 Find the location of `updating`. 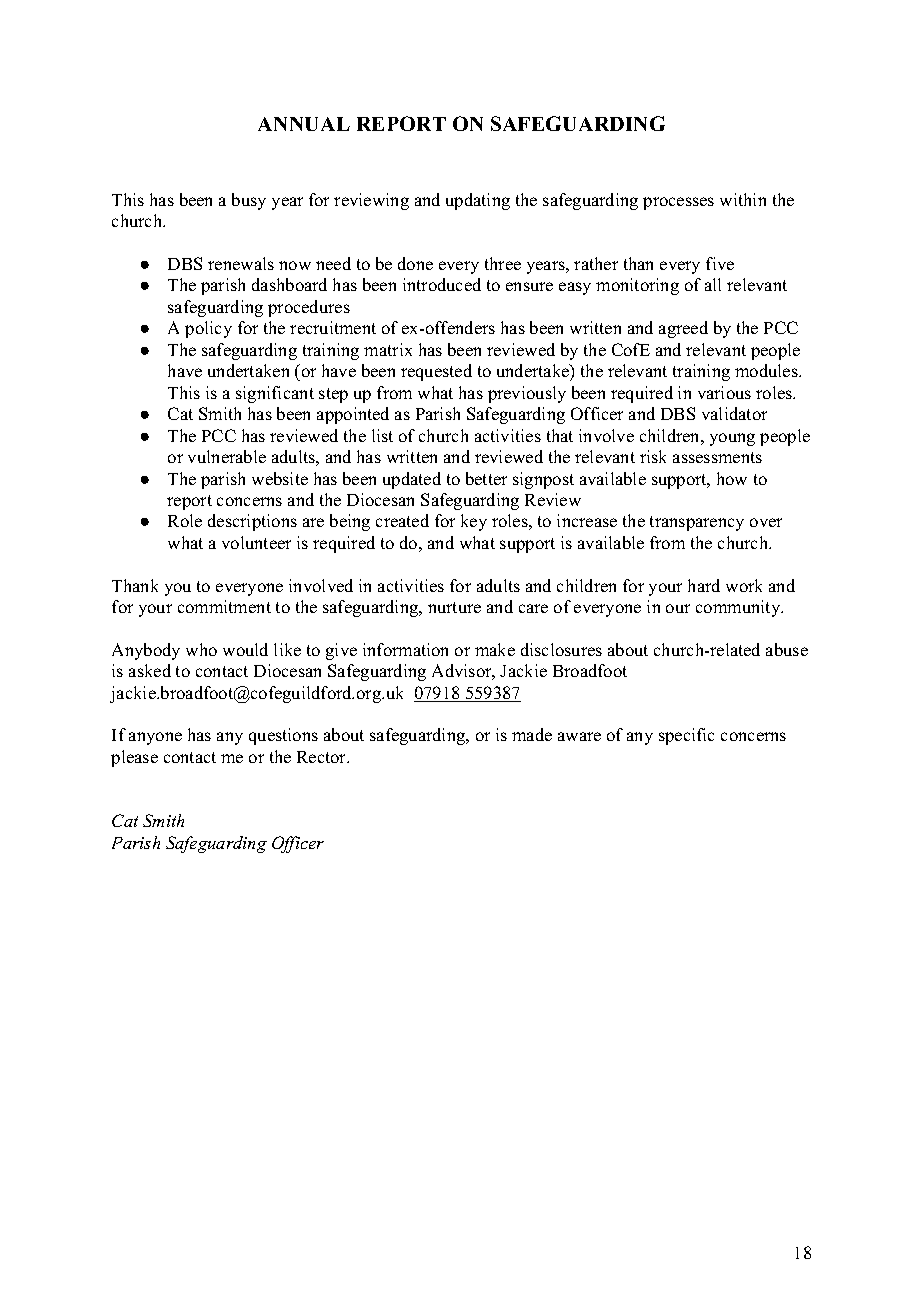

updating is located at coordinates (478, 201).
